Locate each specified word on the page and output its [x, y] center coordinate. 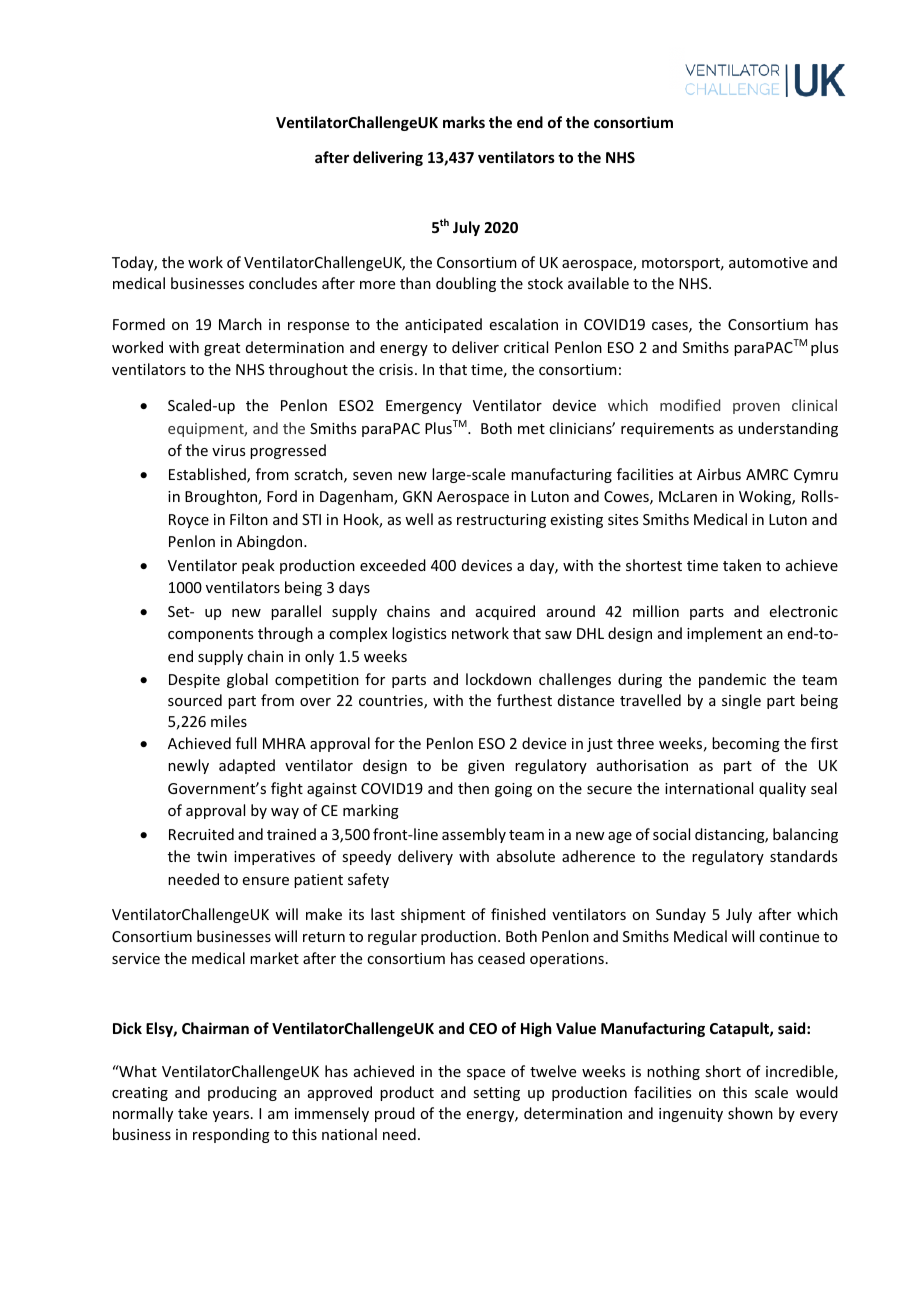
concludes [283, 283]
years [232, 1116]
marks [464, 122]
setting [496, 1094]
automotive [768, 262]
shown [750, 1113]
